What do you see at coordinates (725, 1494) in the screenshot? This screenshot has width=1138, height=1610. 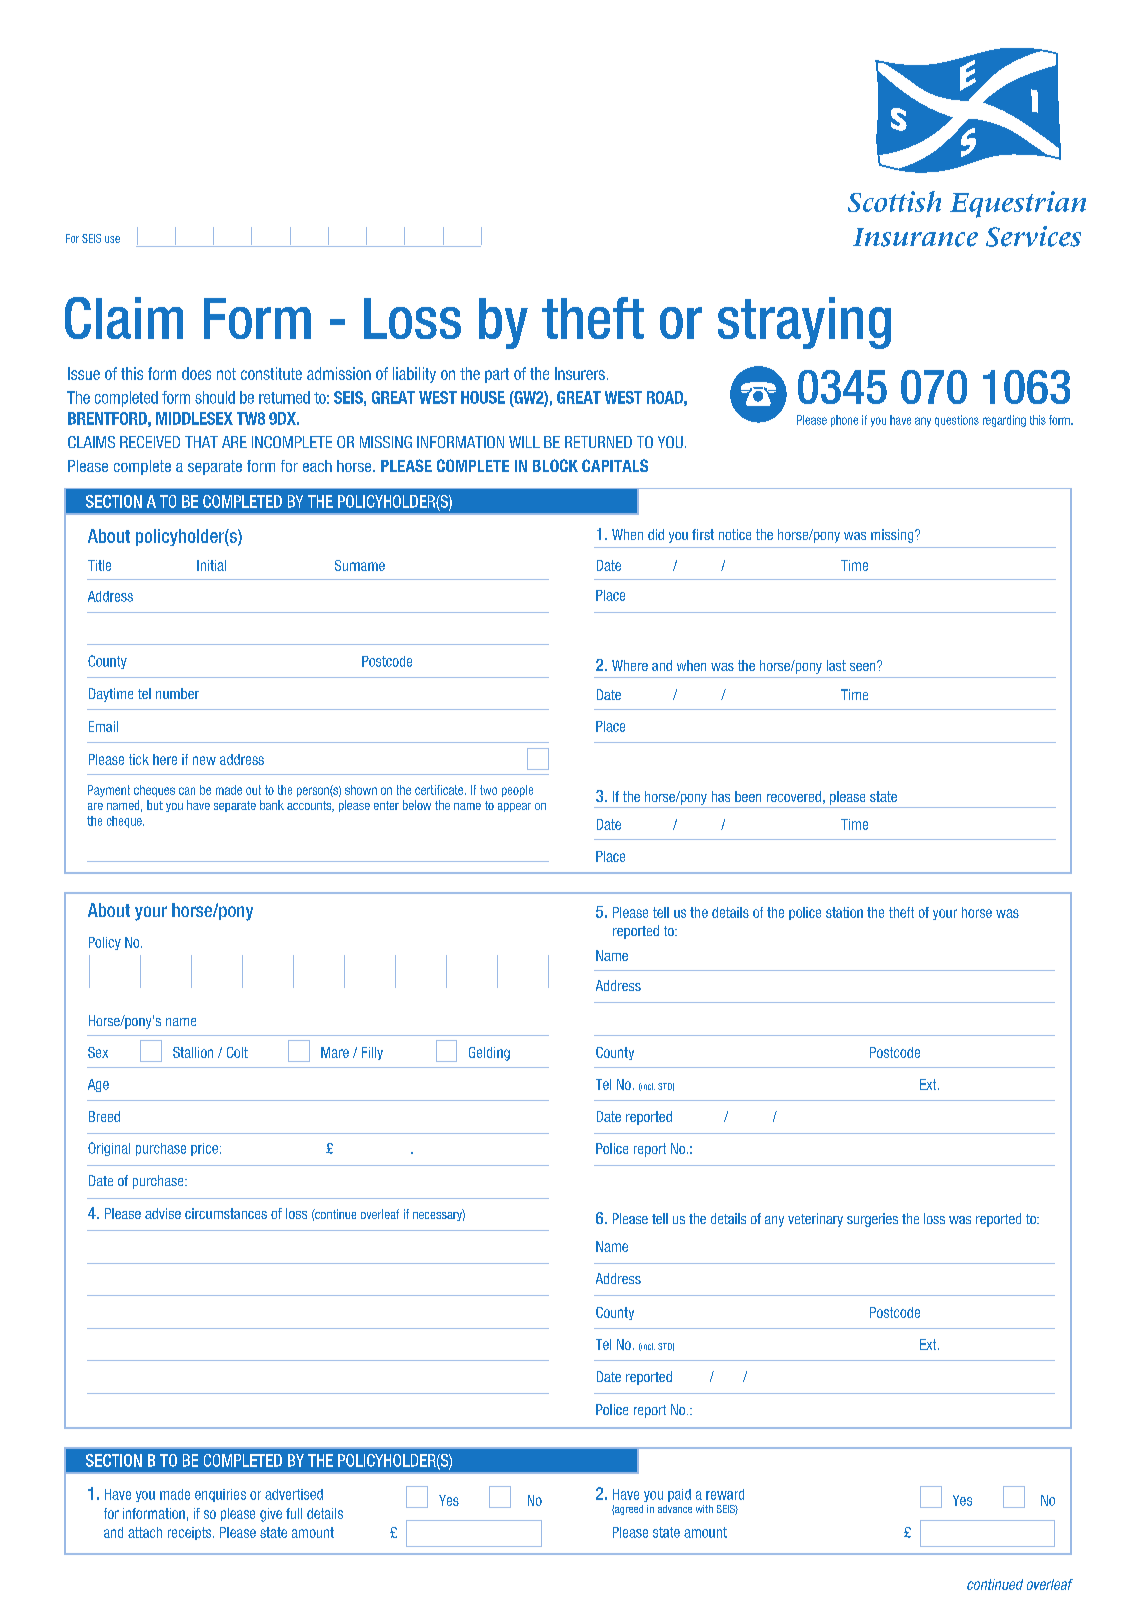 I see `reward` at bounding box center [725, 1494].
